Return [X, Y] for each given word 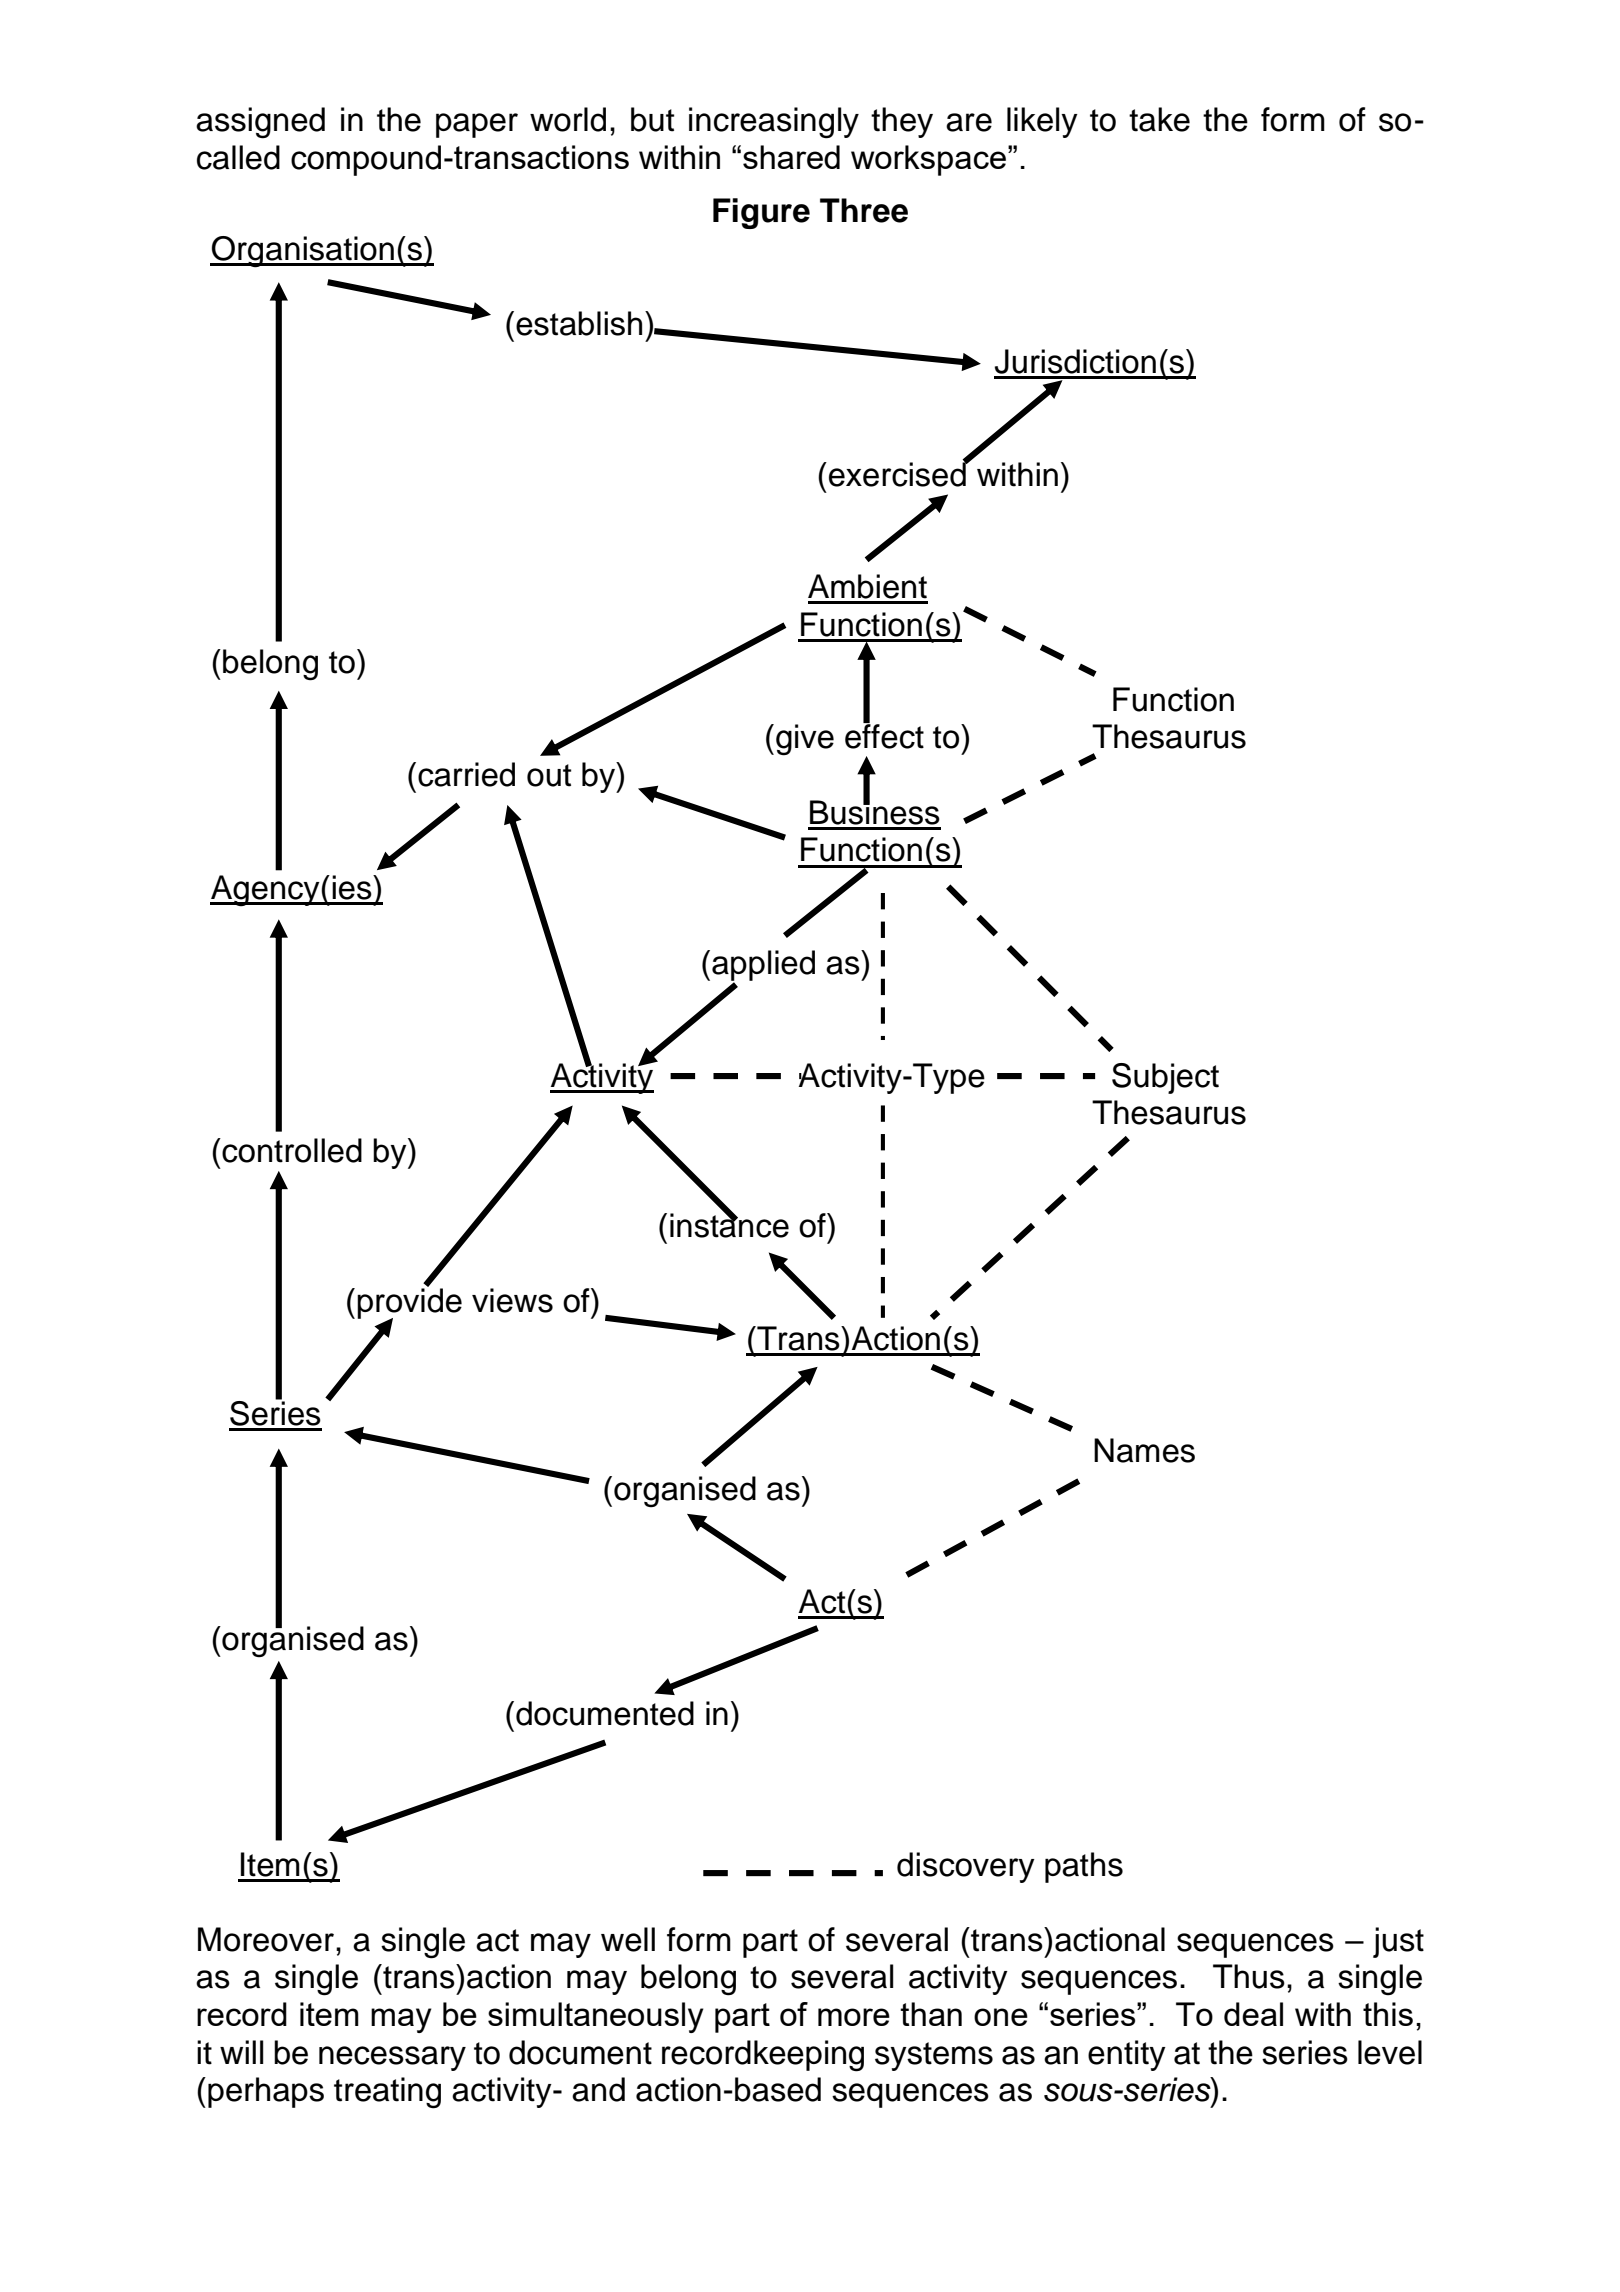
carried [466, 774]
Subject [1165, 1078]
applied [763, 966]
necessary [392, 2058]
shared [791, 157]
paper [477, 125]
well [628, 1939]
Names [1144, 1450]
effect [884, 735]
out [549, 775]
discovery [966, 1867]
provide [409, 1303]
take [1159, 119]
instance [729, 1224]
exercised [898, 473]
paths [1084, 1867]
